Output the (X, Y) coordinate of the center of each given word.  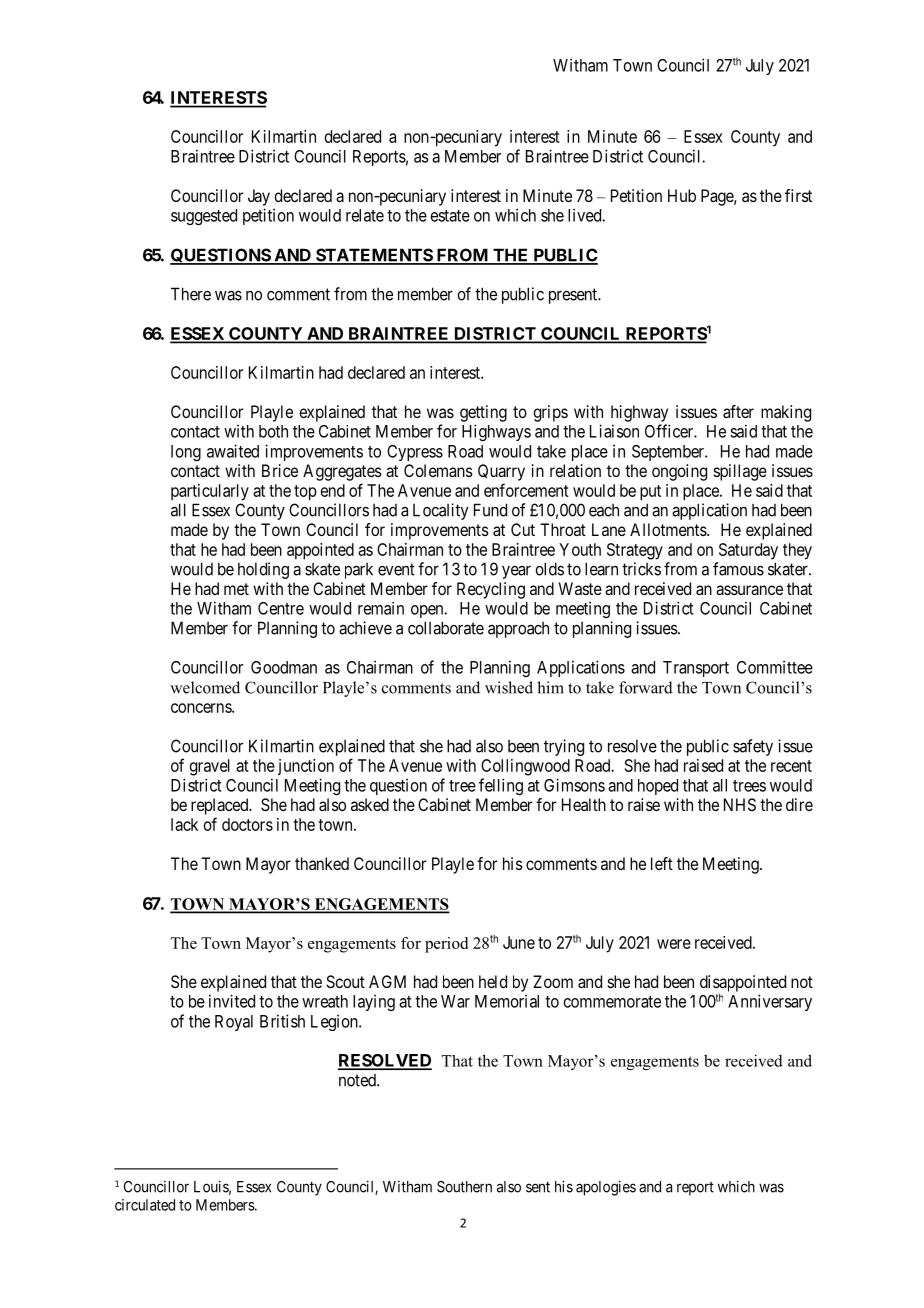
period (446, 945)
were (674, 944)
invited (232, 1001)
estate (450, 216)
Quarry (501, 472)
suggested (204, 217)
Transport (696, 669)
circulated (145, 1205)
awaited (233, 451)
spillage (740, 472)
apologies (606, 1188)
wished (509, 687)
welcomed (205, 687)
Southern (464, 1187)
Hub (682, 195)
